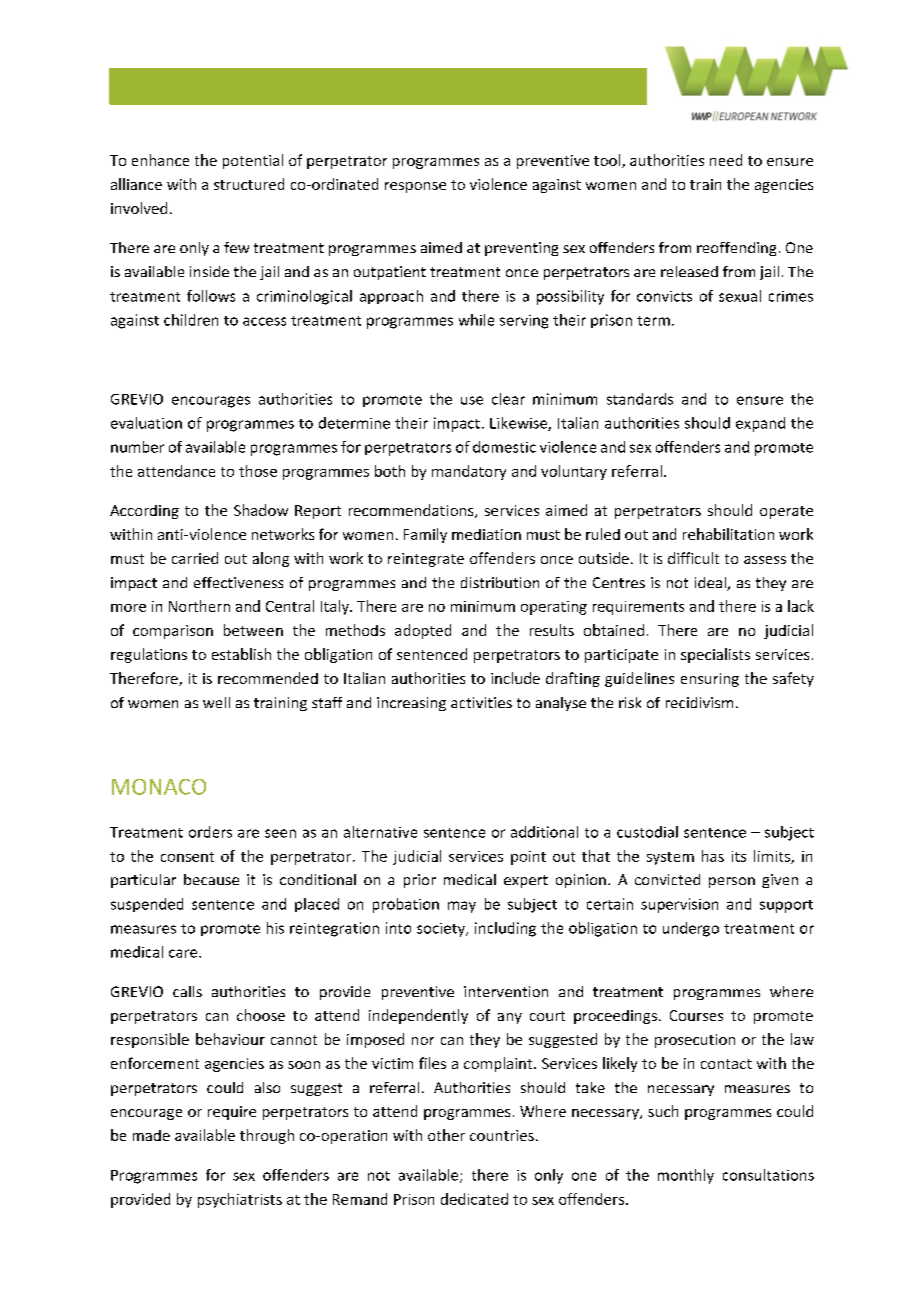 The height and width of the image is (1308, 924). What do you see at coordinates (726, 160) in the image?
I see `need` at bounding box center [726, 160].
